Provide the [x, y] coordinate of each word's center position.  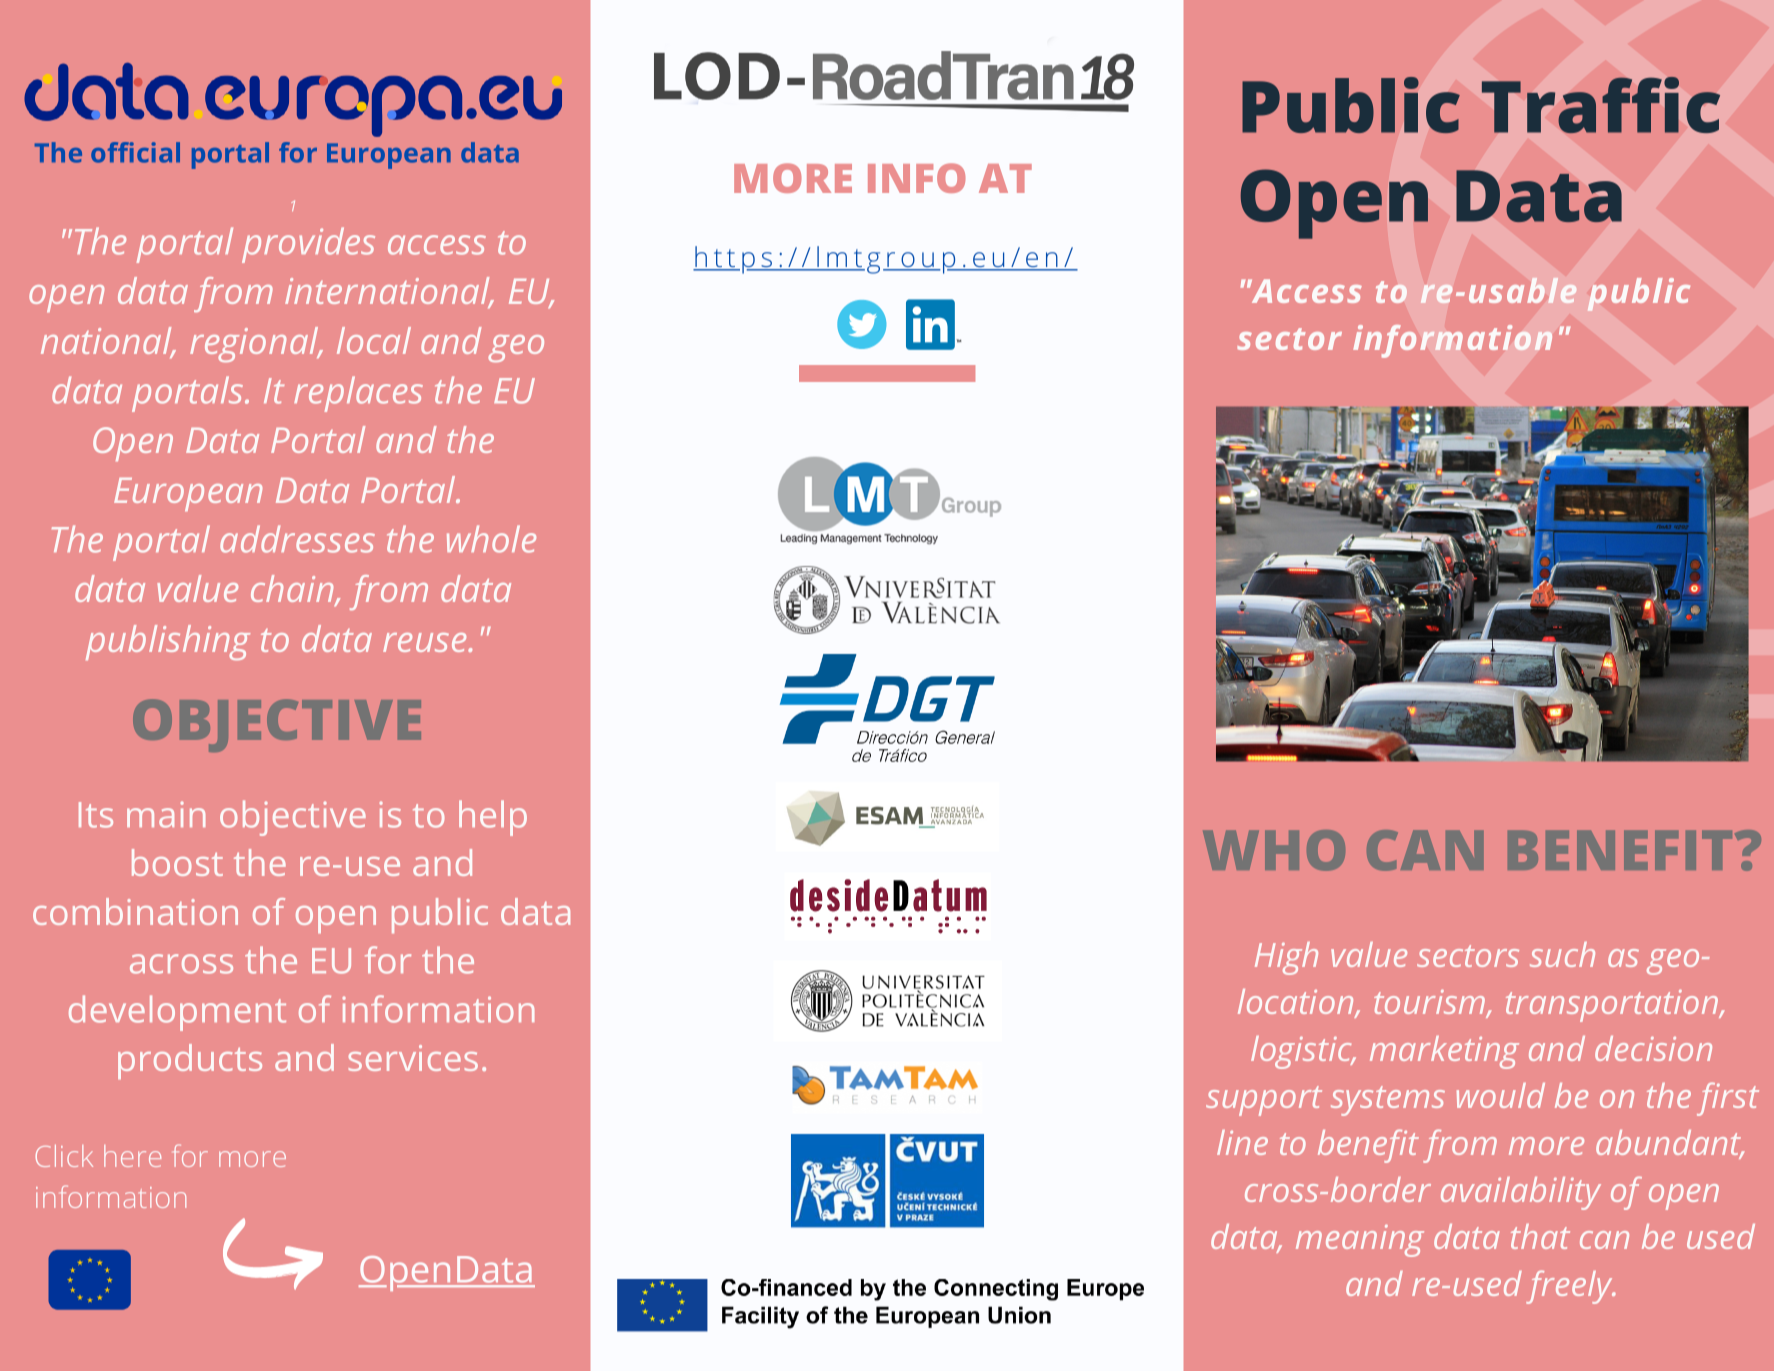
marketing [1444, 1052]
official [135, 152]
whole [491, 539]
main [166, 814]
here [132, 1156]
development [177, 1013]
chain [293, 590]
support [1264, 1101]
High [1286, 958]
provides [308, 245]
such [1562, 954]
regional [255, 344]
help [493, 818]
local [374, 340]
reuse [426, 642]
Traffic [1601, 105]
